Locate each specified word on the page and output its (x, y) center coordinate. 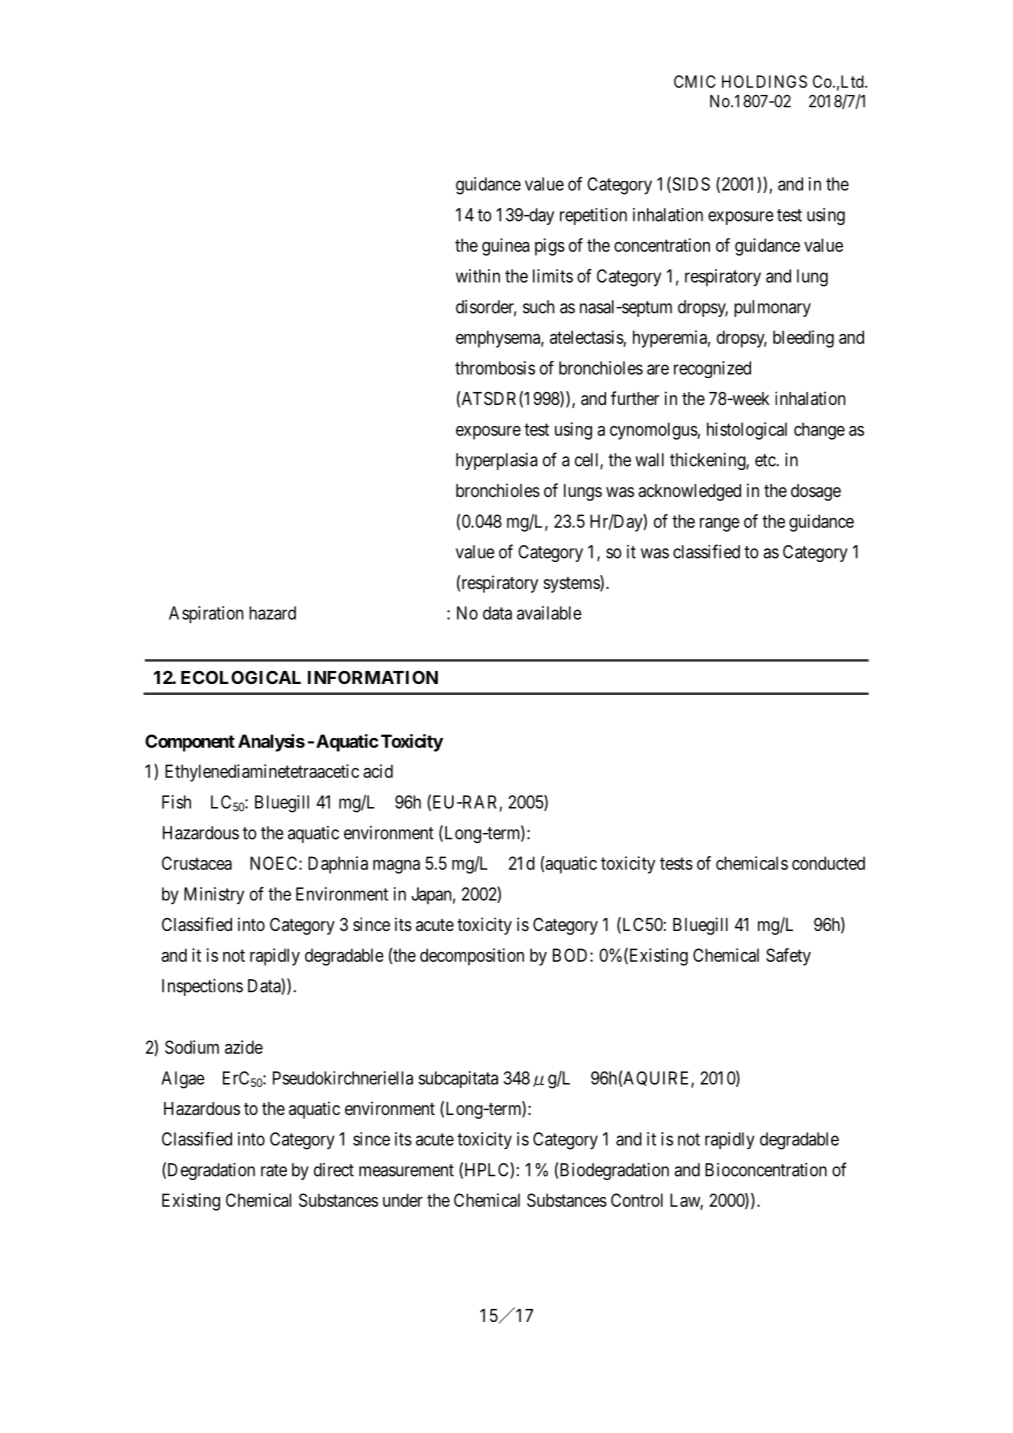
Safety (788, 957)
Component (190, 743)
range (720, 525)
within (478, 276)
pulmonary (772, 308)
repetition (593, 216)
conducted (828, 863)
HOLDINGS (764, 81)
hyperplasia (497, 461)
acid (378, 771)
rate (274, 1170)
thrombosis (495, 368)
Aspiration (206, 614)
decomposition (472, 957)
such (539, 307)
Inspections (202, 987)
